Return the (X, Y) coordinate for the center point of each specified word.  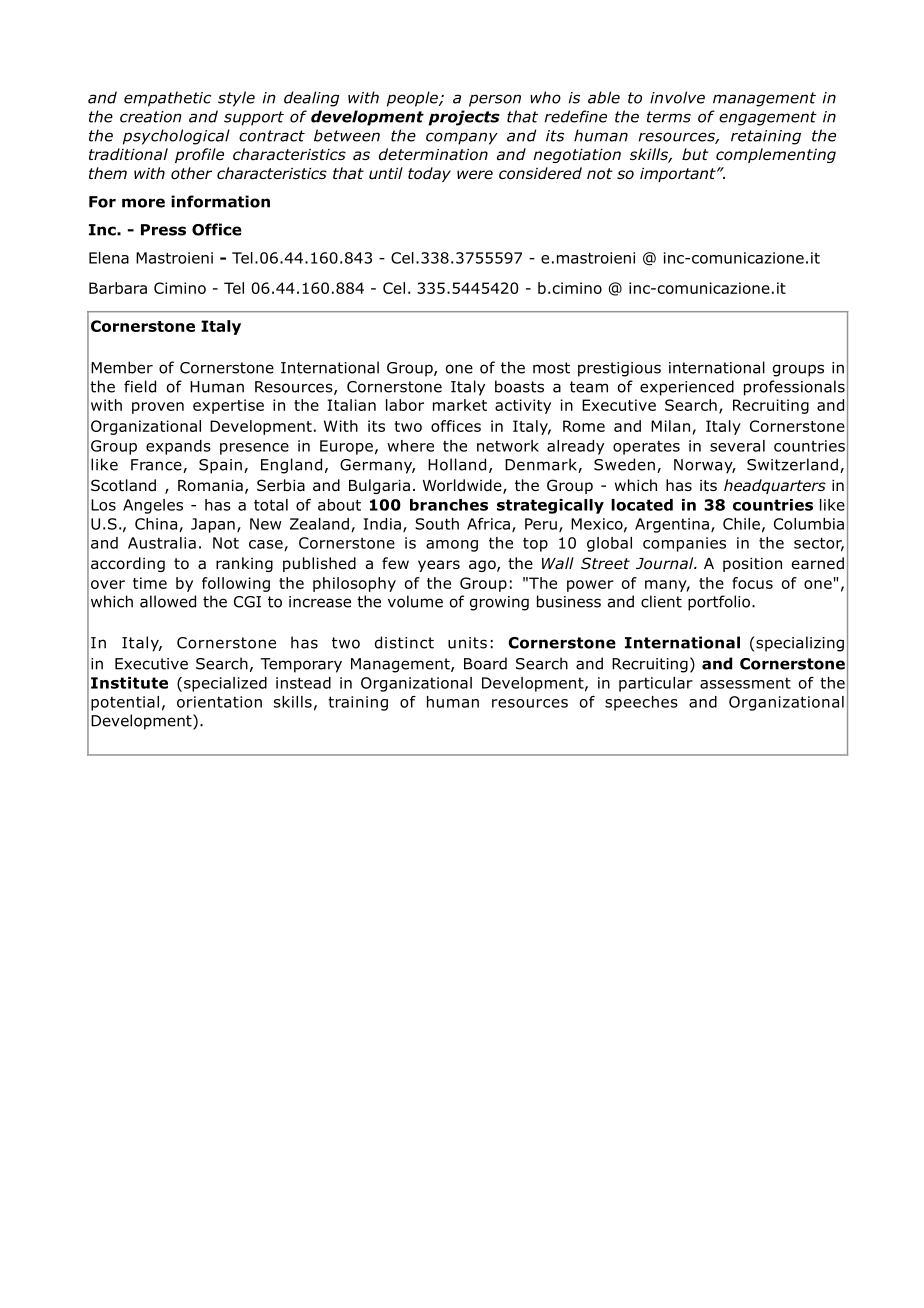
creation (151, 117)
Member (122, 367)
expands (178, 447)
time (150, 583)
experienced (687, 388)
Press (163, 230)
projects (464, 118)
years (439, 566)
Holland (457, 464)
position (752, 565)
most (551, 368)
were (475, 174)
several (737, 446)
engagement (768, 118)
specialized (225, 684)
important (679, 175)
